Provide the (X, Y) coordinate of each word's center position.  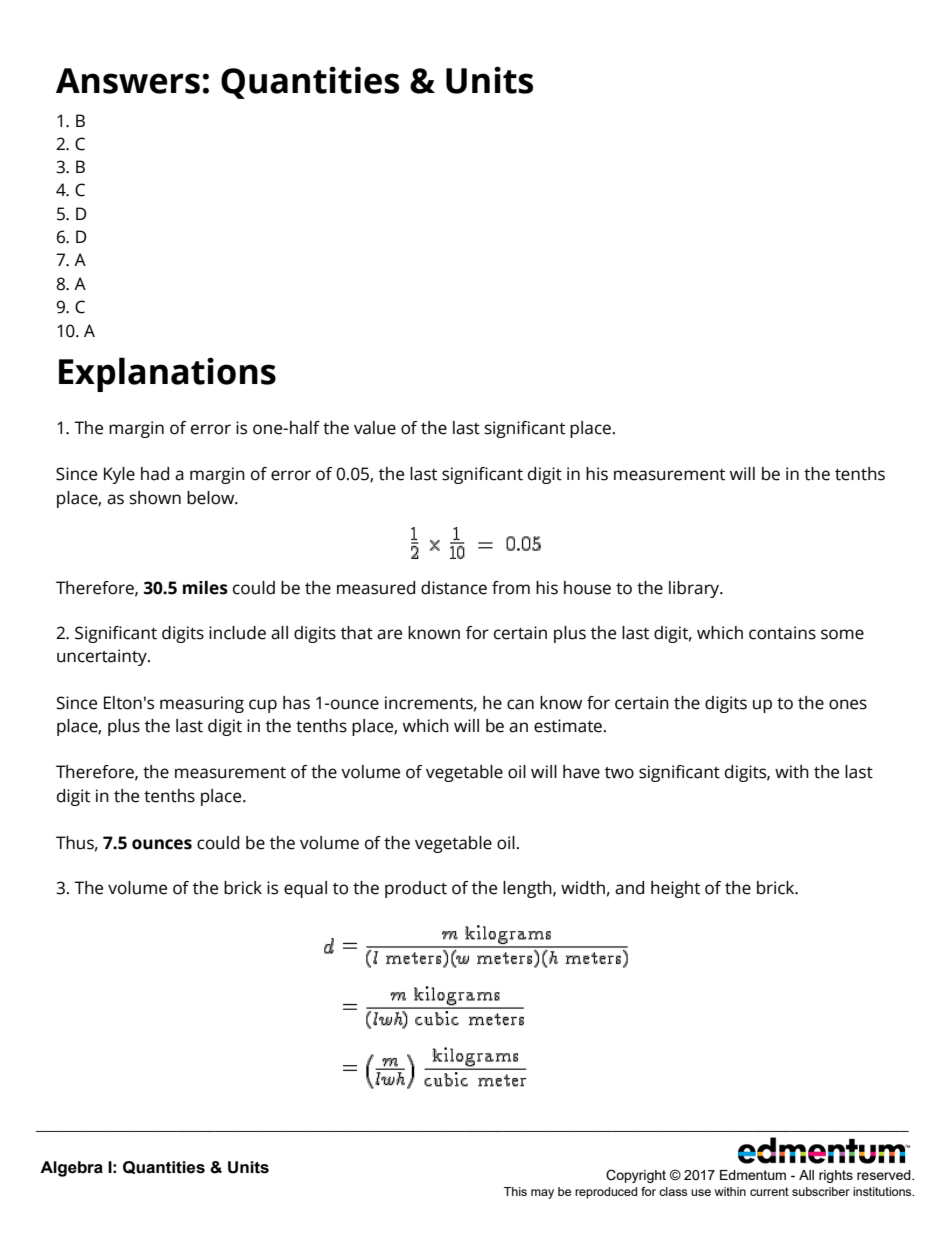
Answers (128, 81)
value (375, 428)
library (695, 589)
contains (782, 633)
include (237, 633)
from (511, 588)
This (515, 1191)
